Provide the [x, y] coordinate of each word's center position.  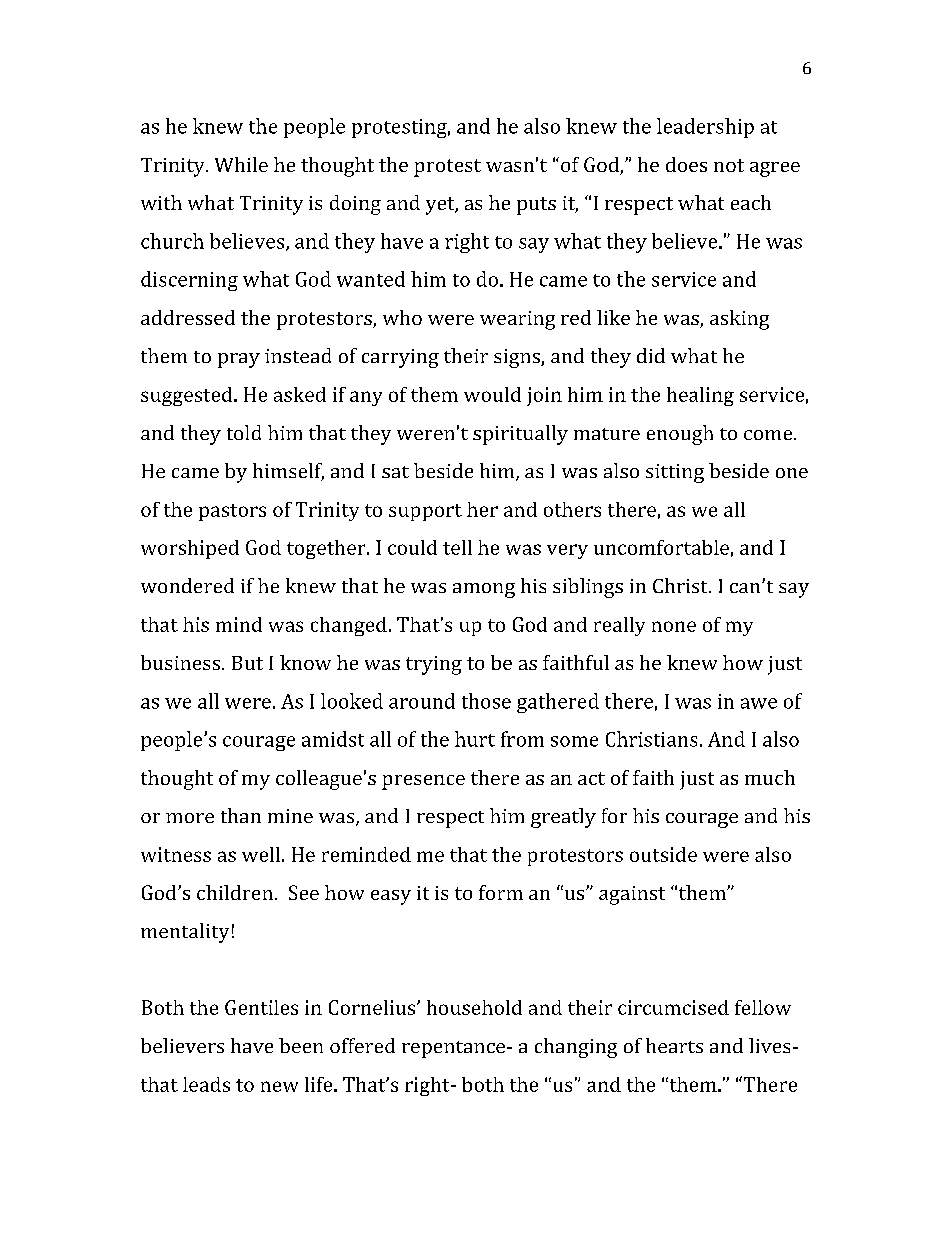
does [686, 164]
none [674, 626]
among [484, 590]
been [301, 1045]
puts [536, 206]
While [241, 164]
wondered [187, 585]
